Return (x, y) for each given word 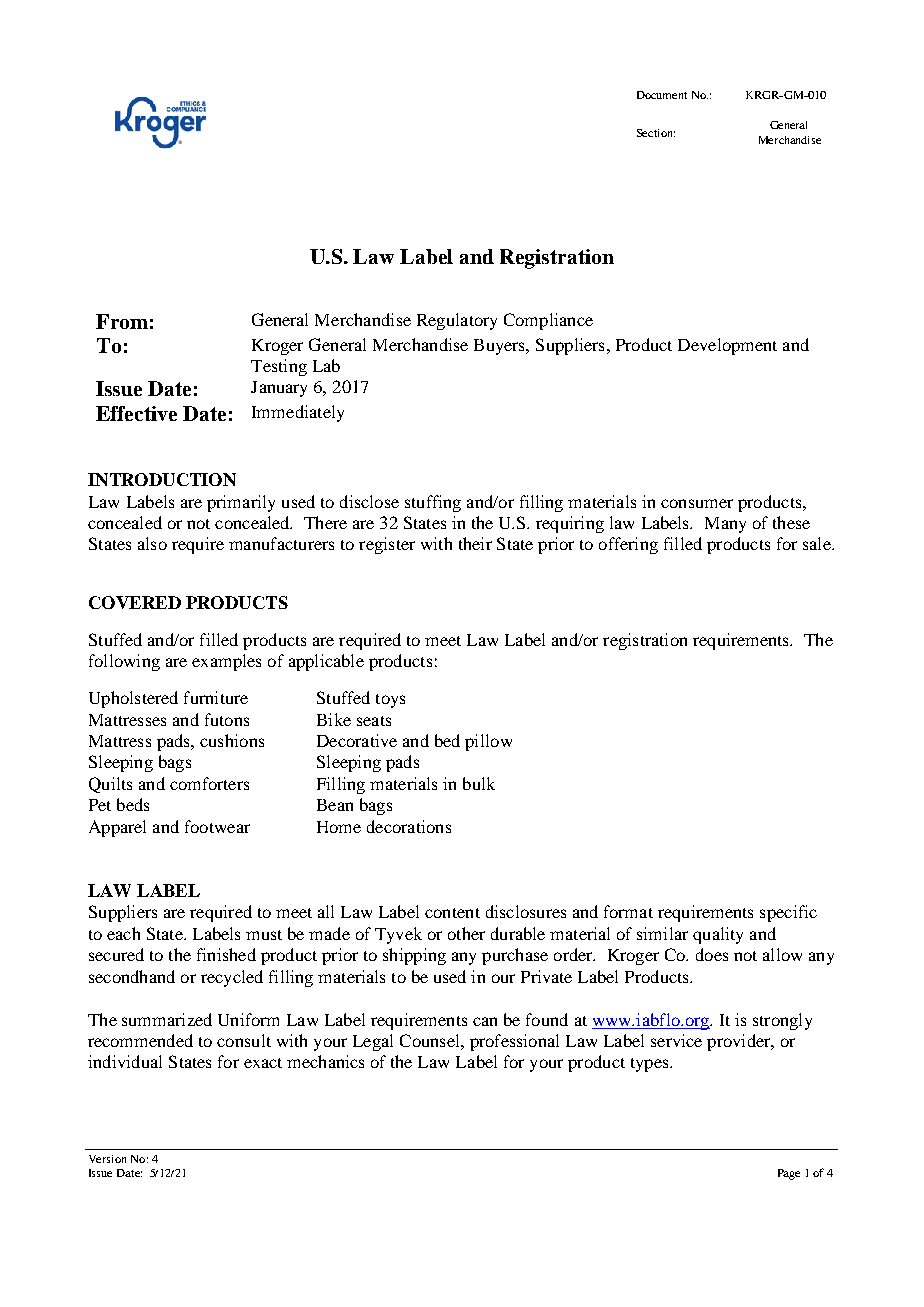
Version (107, 1159)
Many (725, 525)
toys (390, 701)
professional (514, 1042)
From (122, 321)
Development (727, 346)
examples (226, 662)
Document (662, 95)
